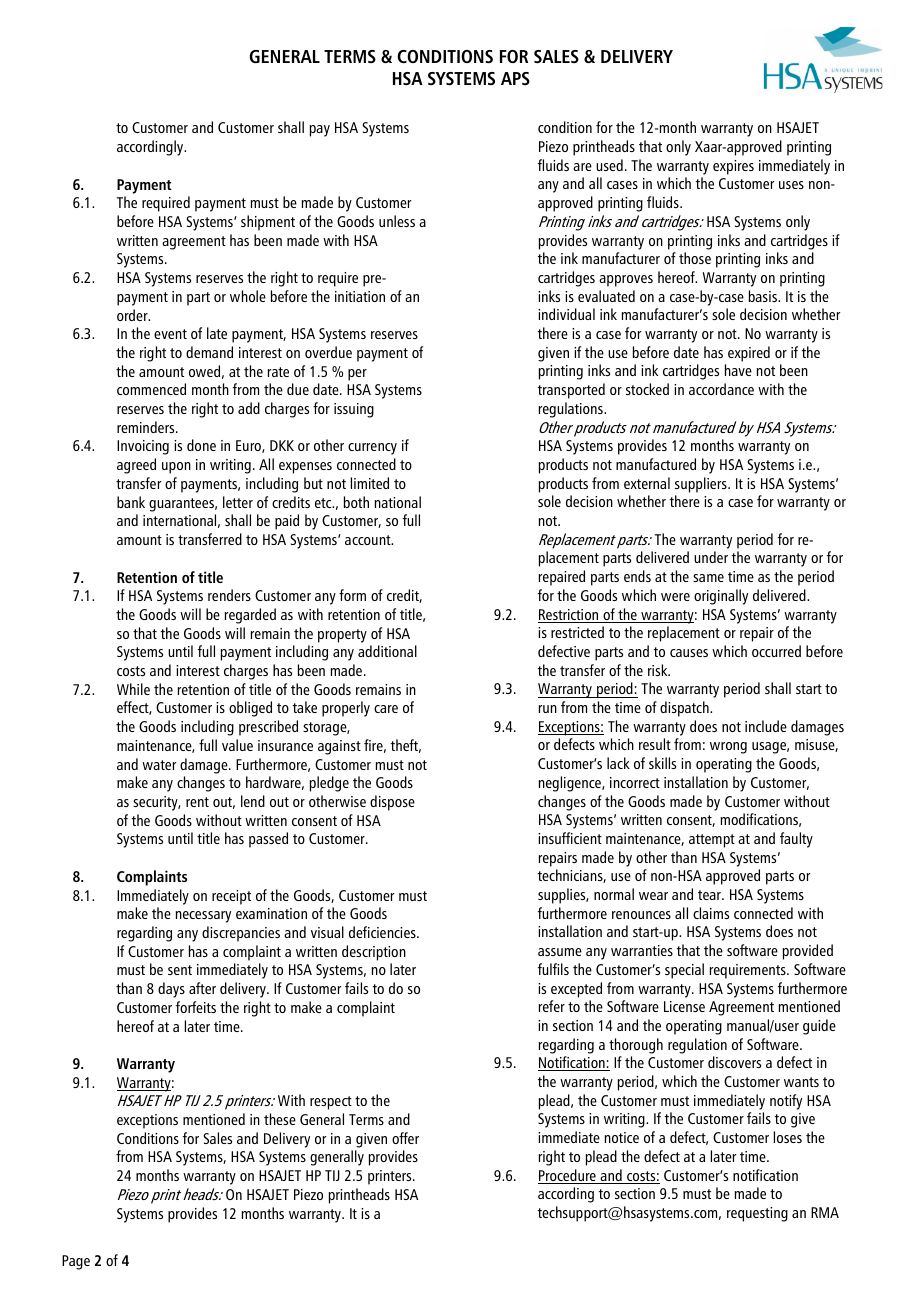 The image size is (924, 1308). Describe the element at coordinates (151, 389) in the screenshot. I see `commenced` at that location.
